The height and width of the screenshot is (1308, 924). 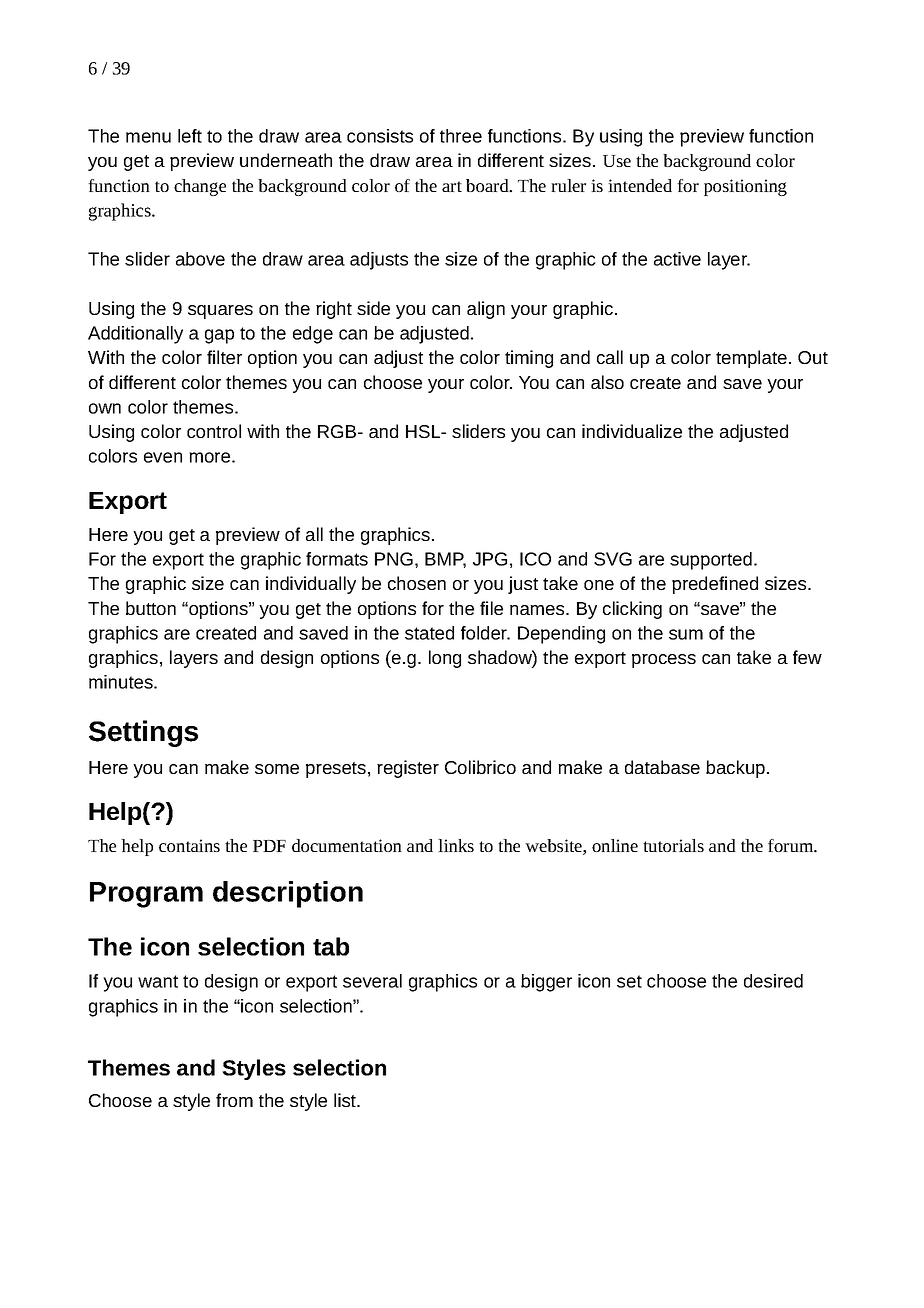 What do you see at coordinates (751, 359) in the screenshot?
I see `template` at bounding box center [751, 359].
